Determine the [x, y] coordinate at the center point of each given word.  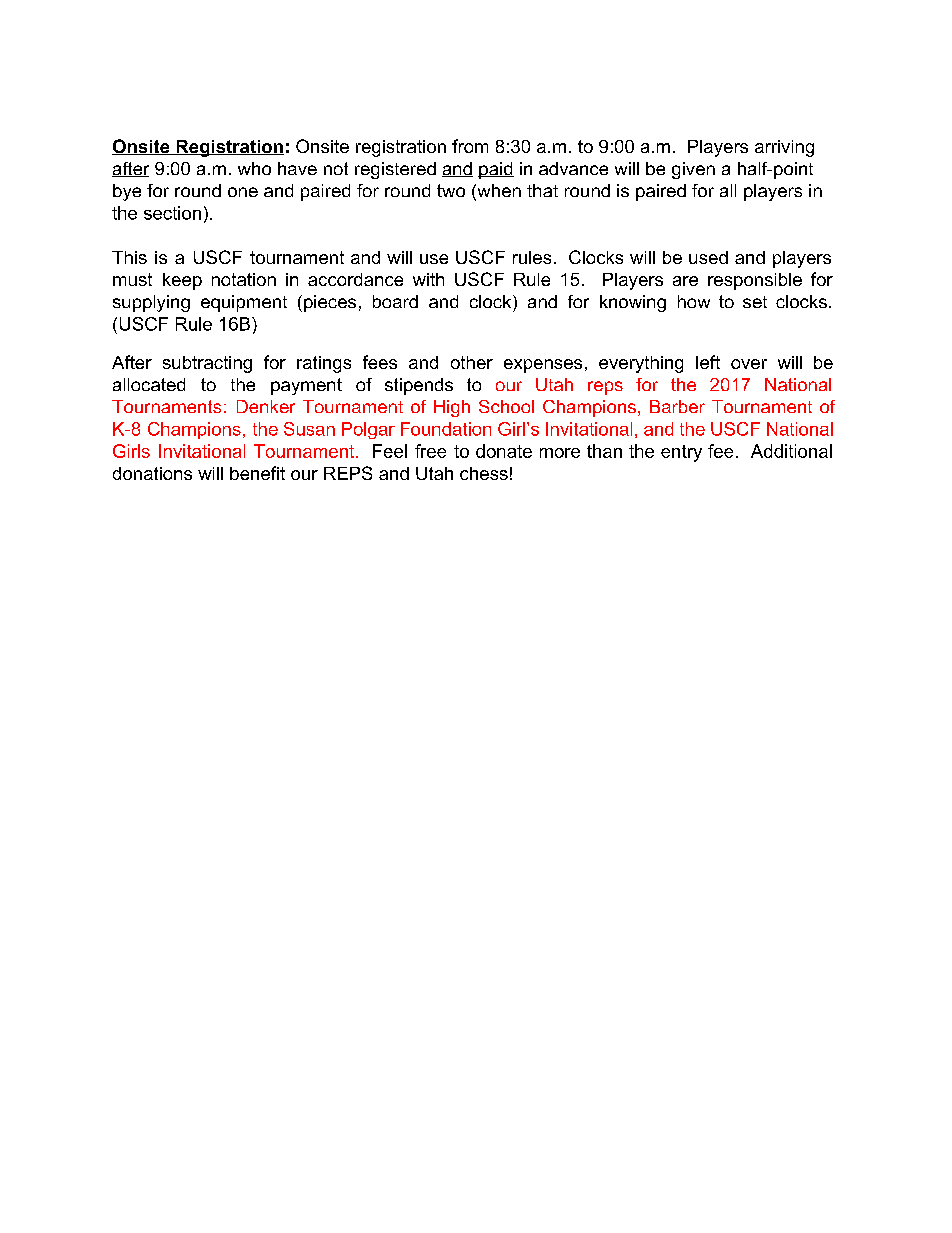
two [451, 190]
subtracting [207, 364]
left [708, 362]
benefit [257, 473]
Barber [677, 406]
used [708, 257]
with [428, 279]
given [693, 170]
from [470, 146]
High [452, 408]
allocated [149, 384]
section [172, 213]
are [685, 281]
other [472, 362]
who [254, 168]
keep [182, 281]
